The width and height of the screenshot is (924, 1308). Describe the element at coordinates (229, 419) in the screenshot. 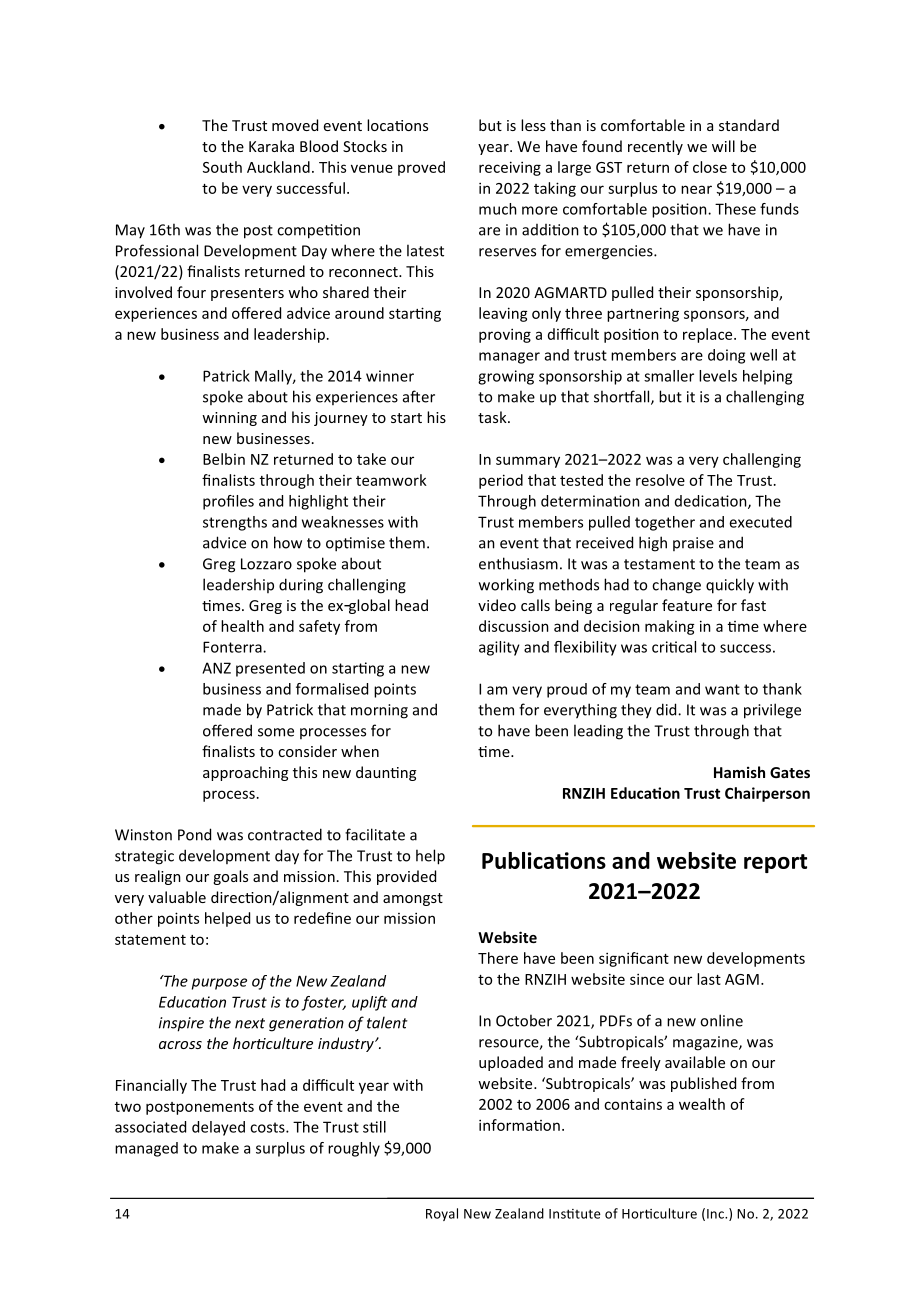

I see `winning` at that location.
